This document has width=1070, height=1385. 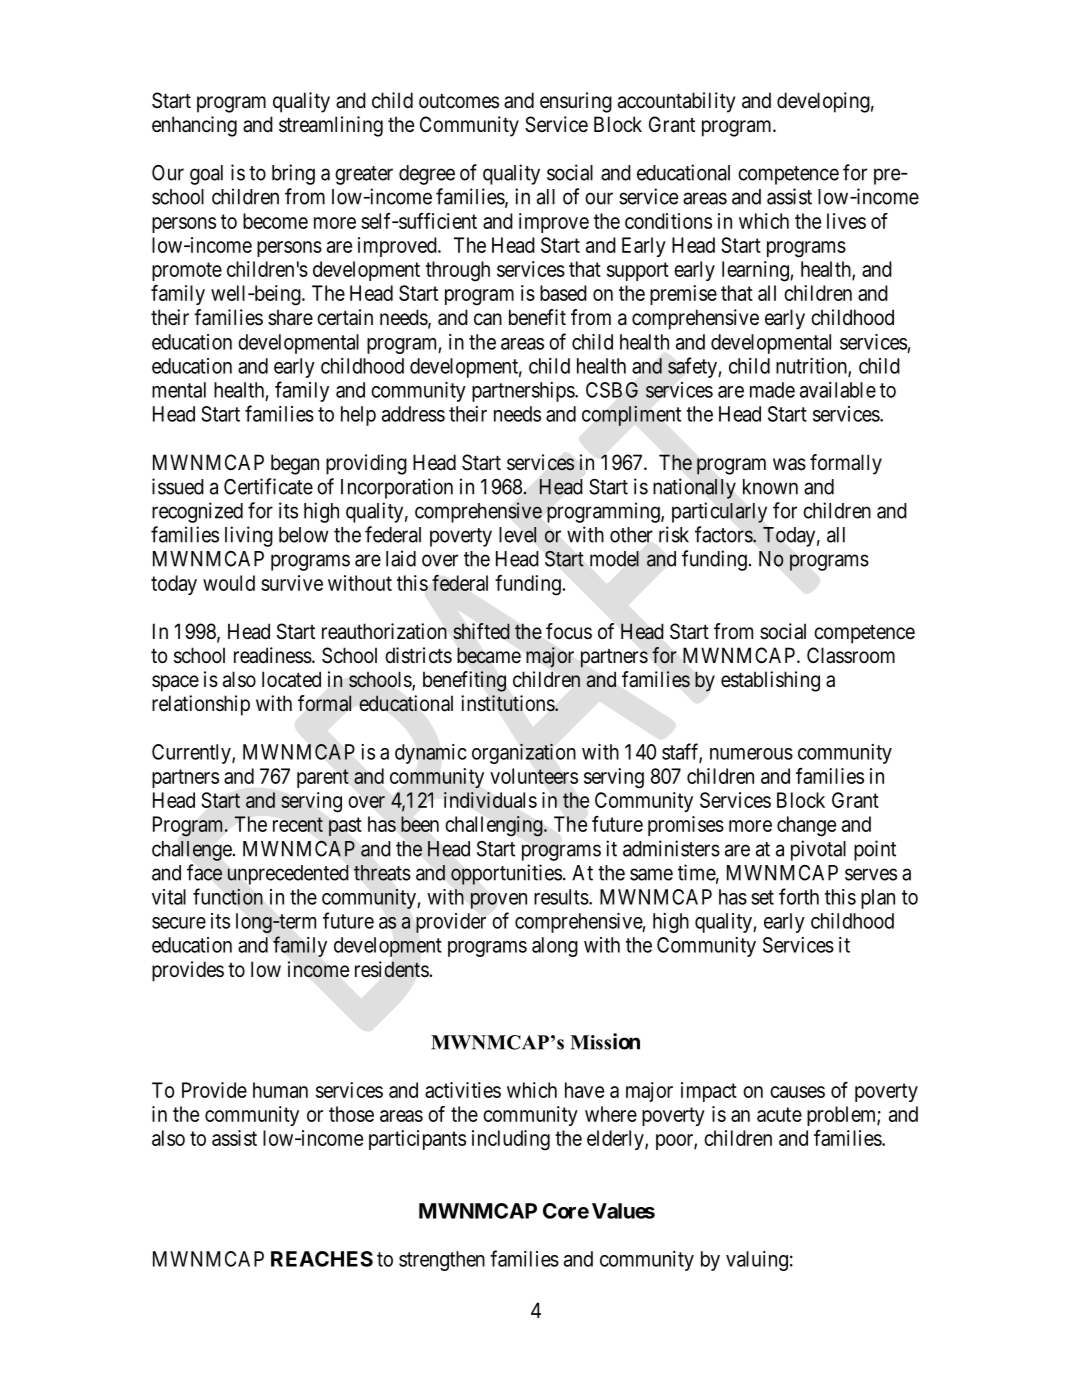 I want to click on strengthen, so click(x=442, y=1261).
